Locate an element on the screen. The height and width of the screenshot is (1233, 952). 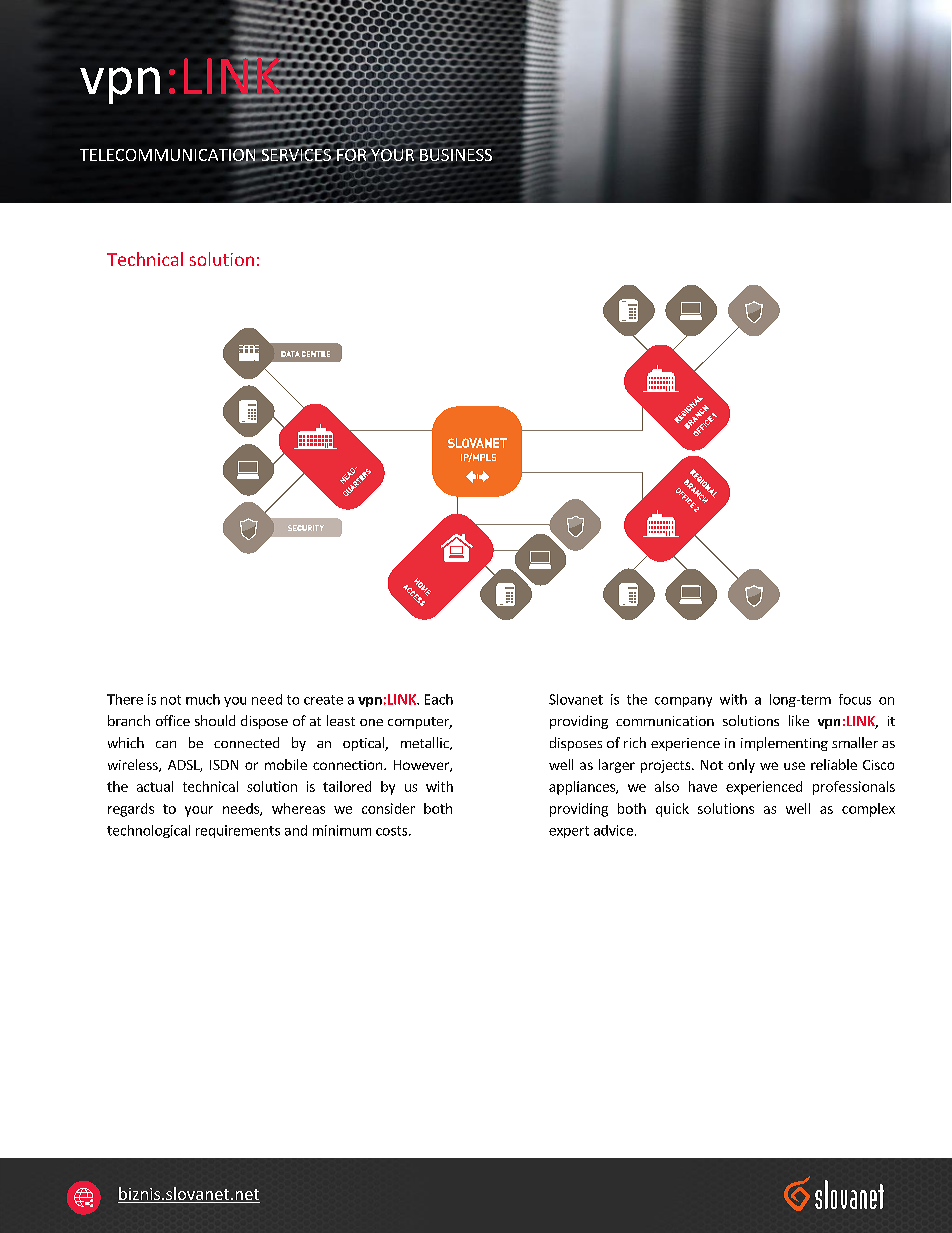
create is located at coordinates (323, 700).
